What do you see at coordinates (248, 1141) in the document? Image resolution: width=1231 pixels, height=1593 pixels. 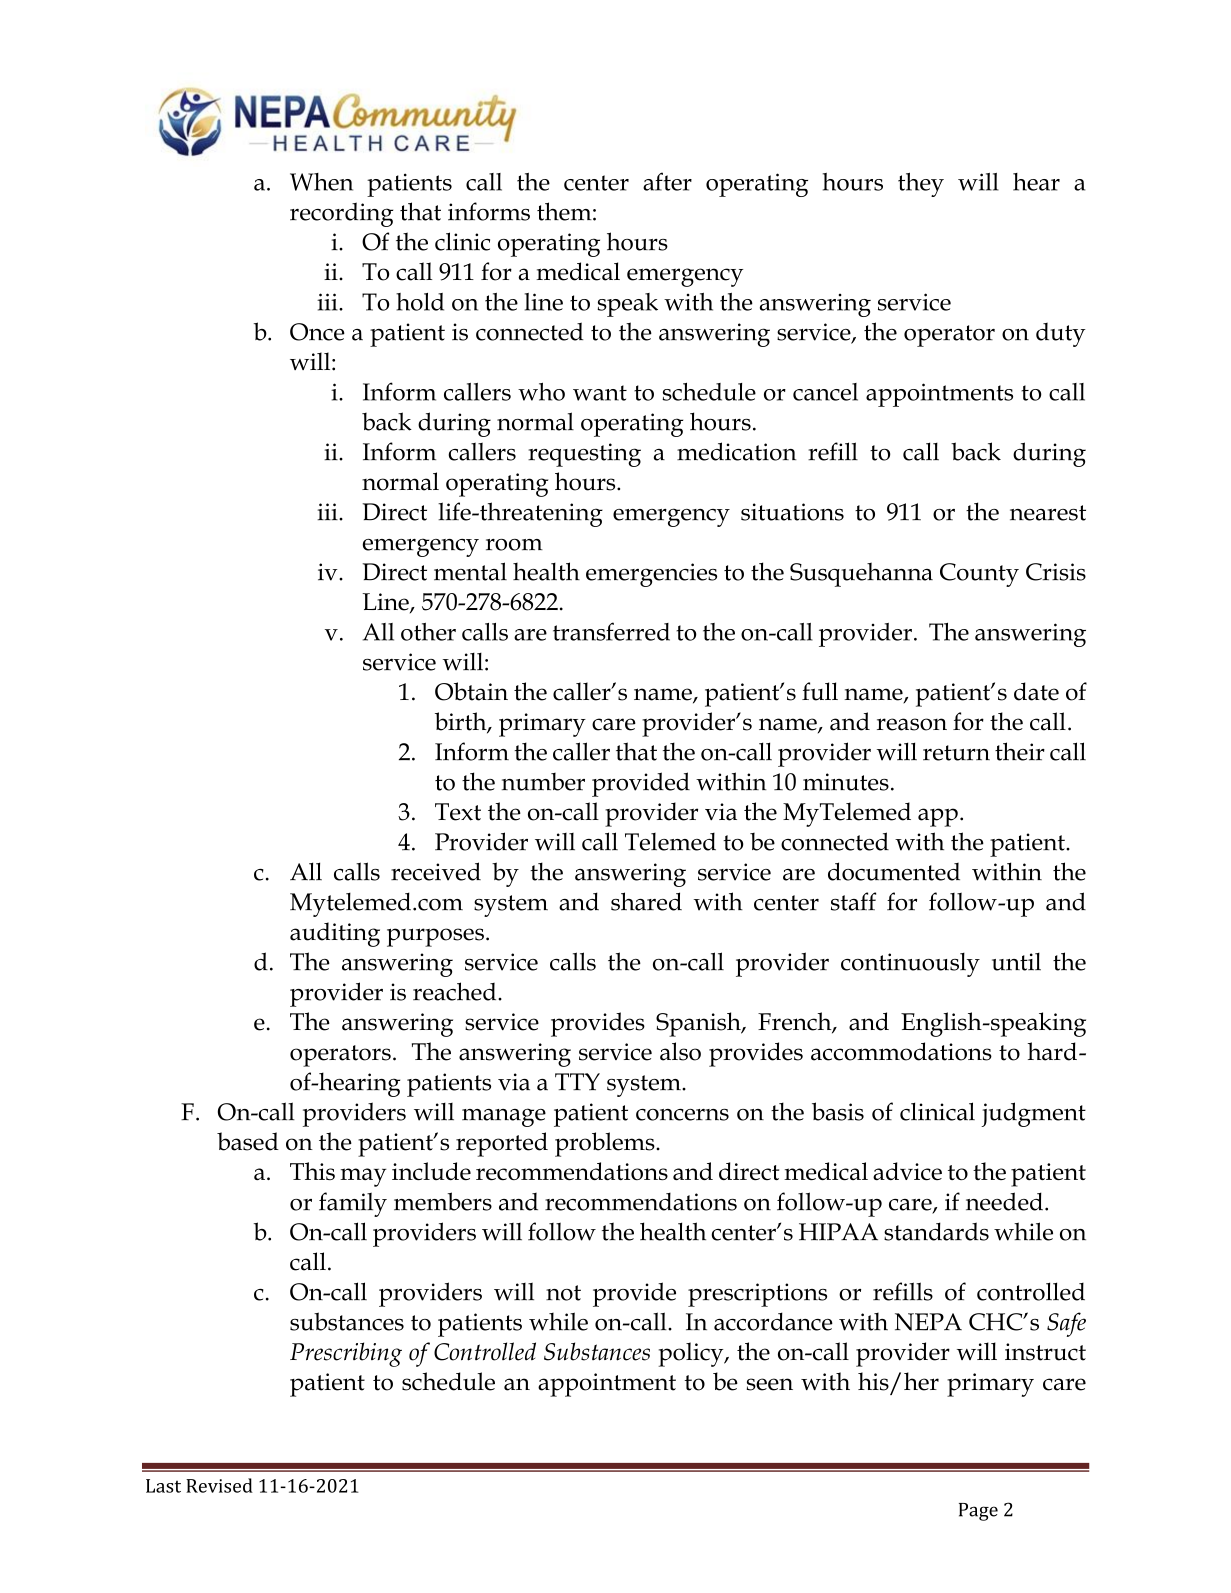 I see `based` at bounding box center [248, 1141].
